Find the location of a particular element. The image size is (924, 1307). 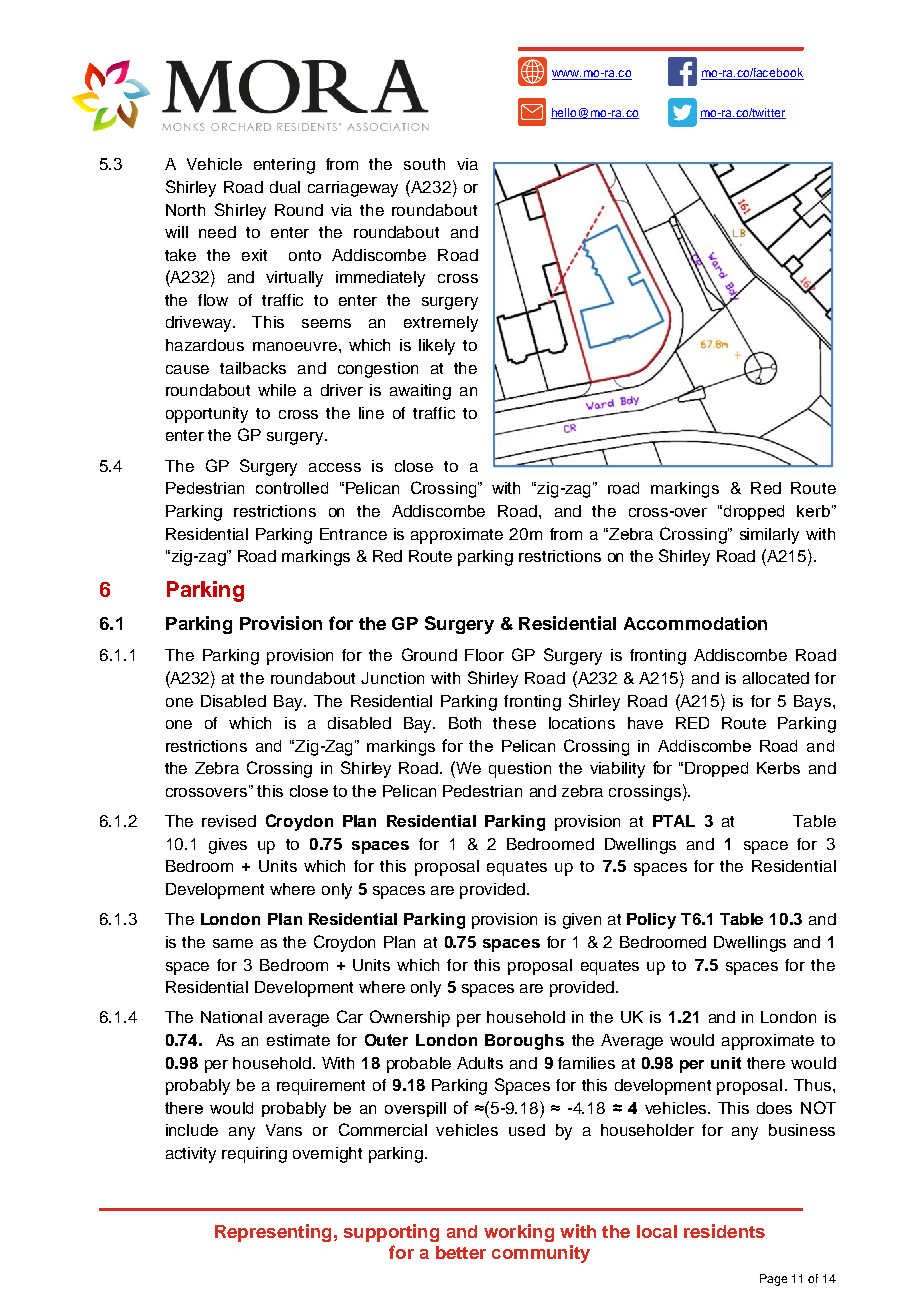

Representing is located at coordinates (273, 1233).
